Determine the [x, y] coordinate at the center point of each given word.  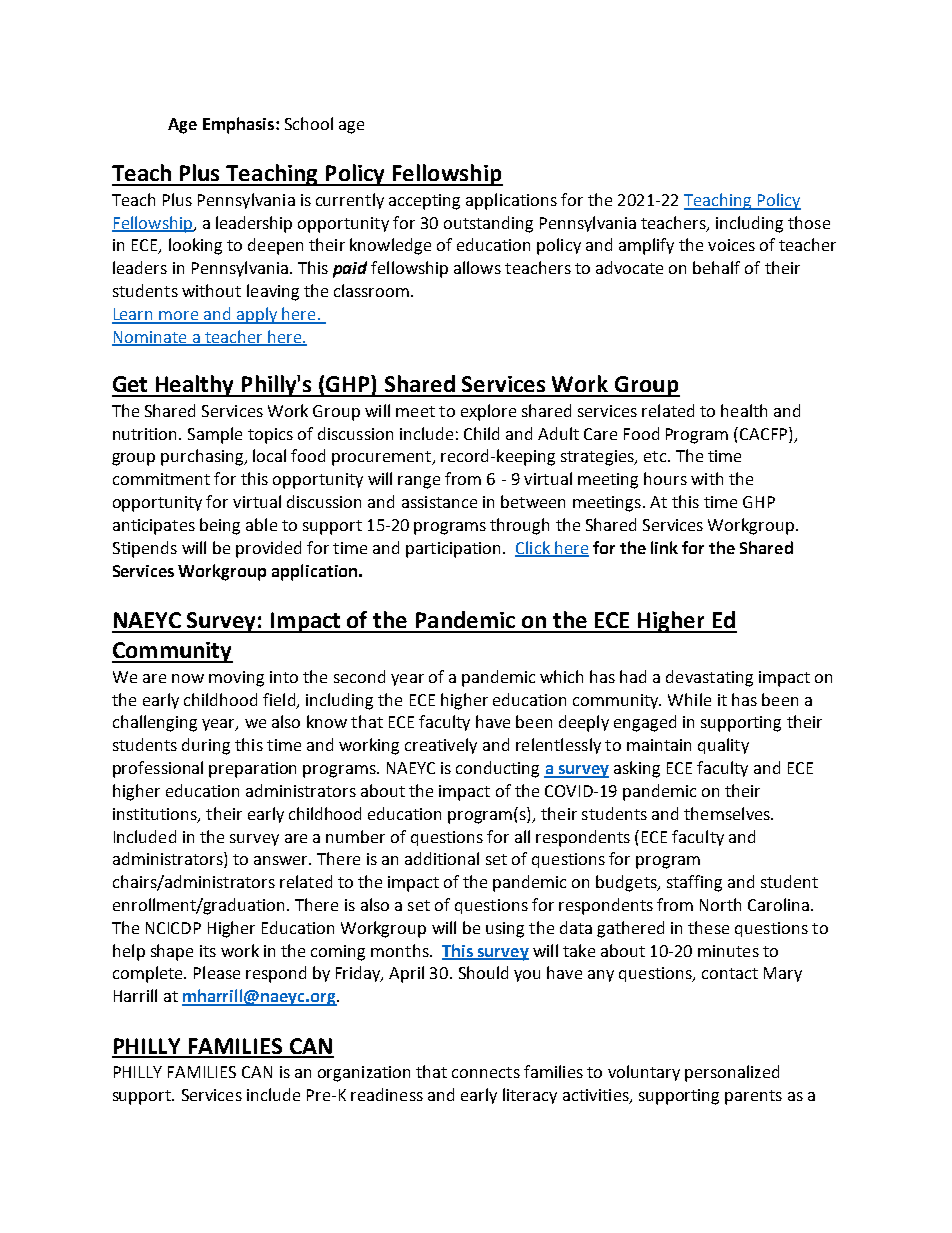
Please [217, 972]
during [206, 746]
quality [723, 746]
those [809, 222]
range [419, 482]
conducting [497, 769]
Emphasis [240, 125]
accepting [424, 202]
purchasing [203, 457]
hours [665, 478]
